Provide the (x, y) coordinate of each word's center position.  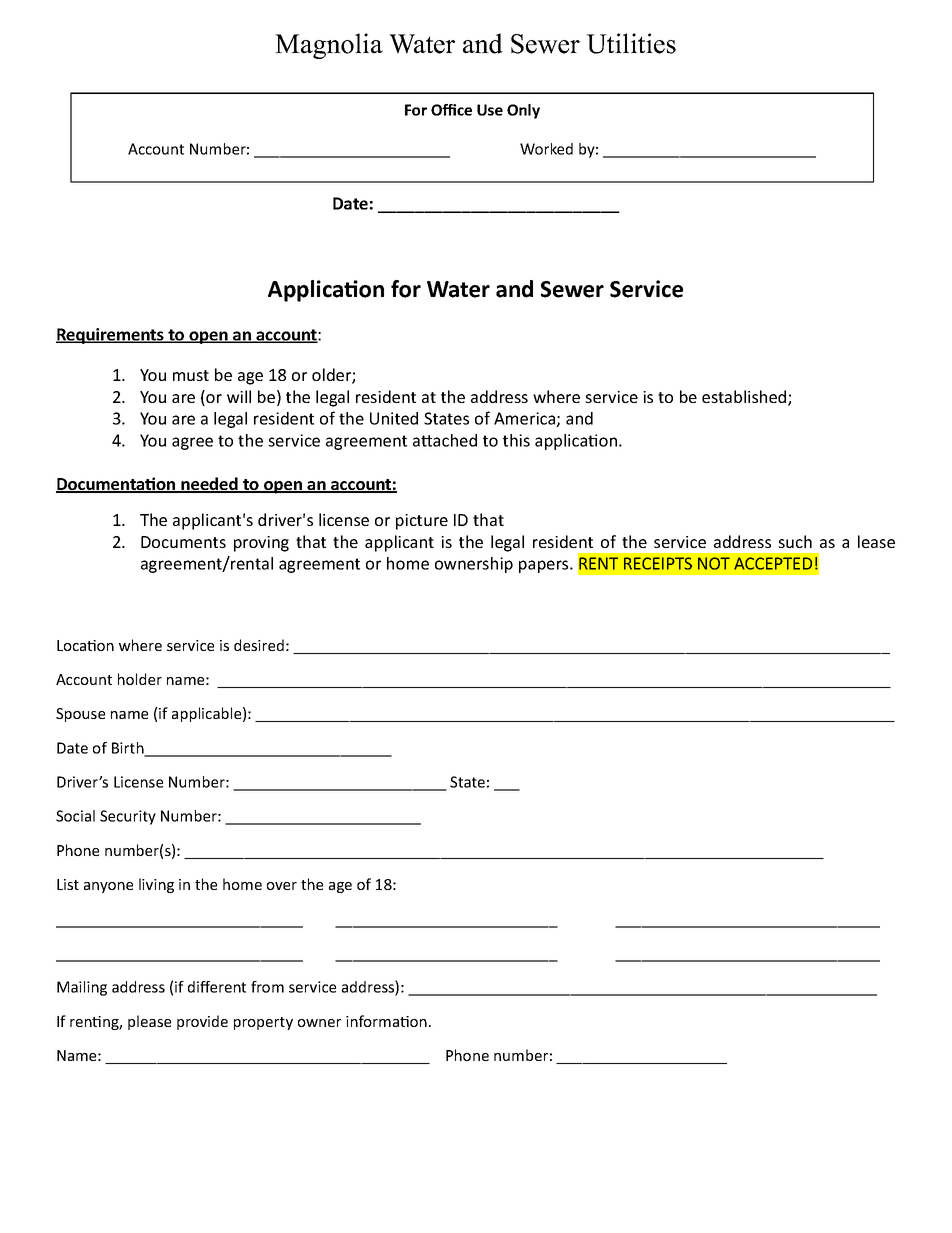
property (263, 1023)
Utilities (631, 43)
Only (523, 111)
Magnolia (329, 46)
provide (202, 1022)
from (267, 987)
